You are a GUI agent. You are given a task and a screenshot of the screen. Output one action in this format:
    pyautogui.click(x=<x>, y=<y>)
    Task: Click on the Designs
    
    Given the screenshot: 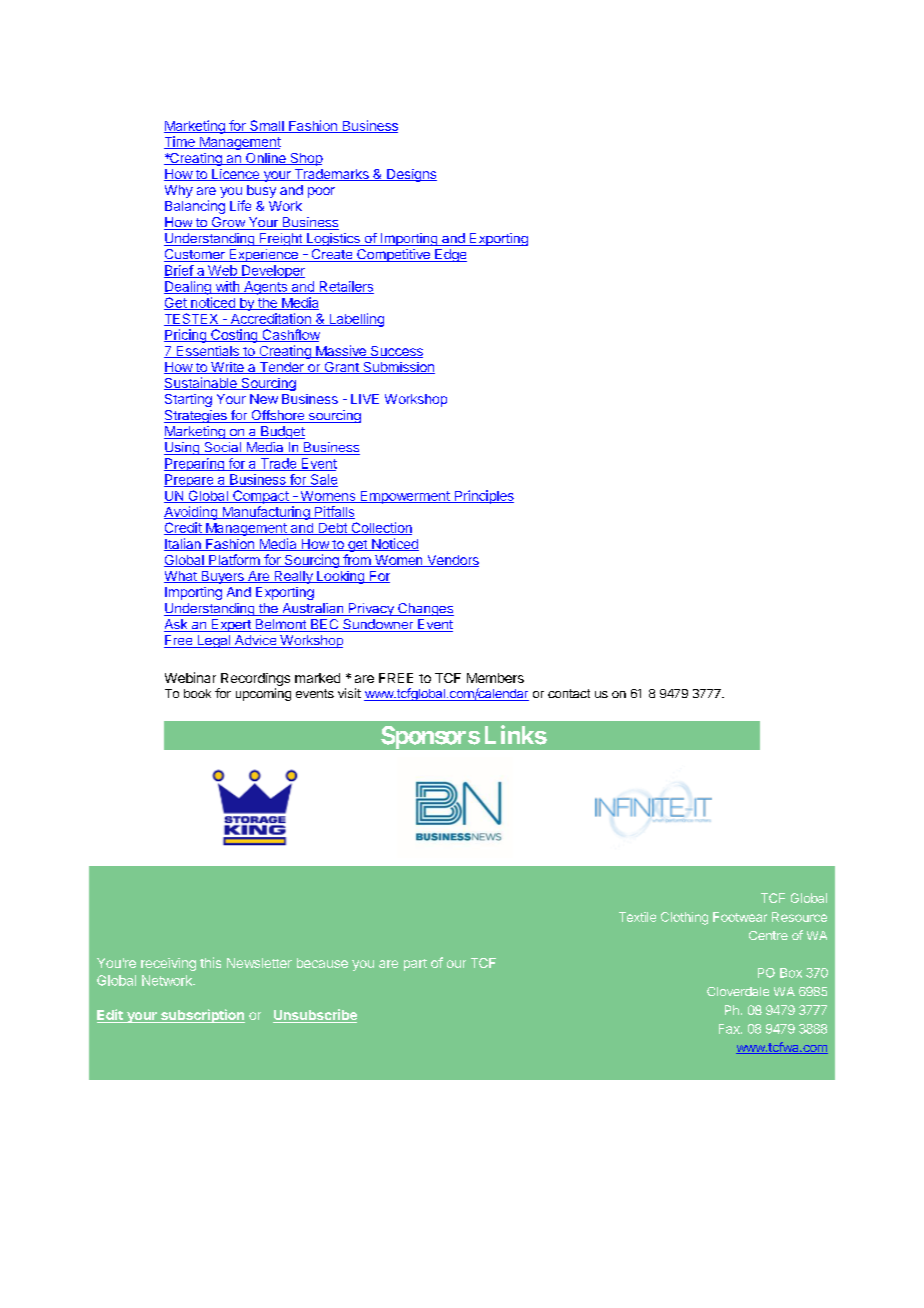 What is the action you would take?
    pyautogui.click(x=411, y=175)
